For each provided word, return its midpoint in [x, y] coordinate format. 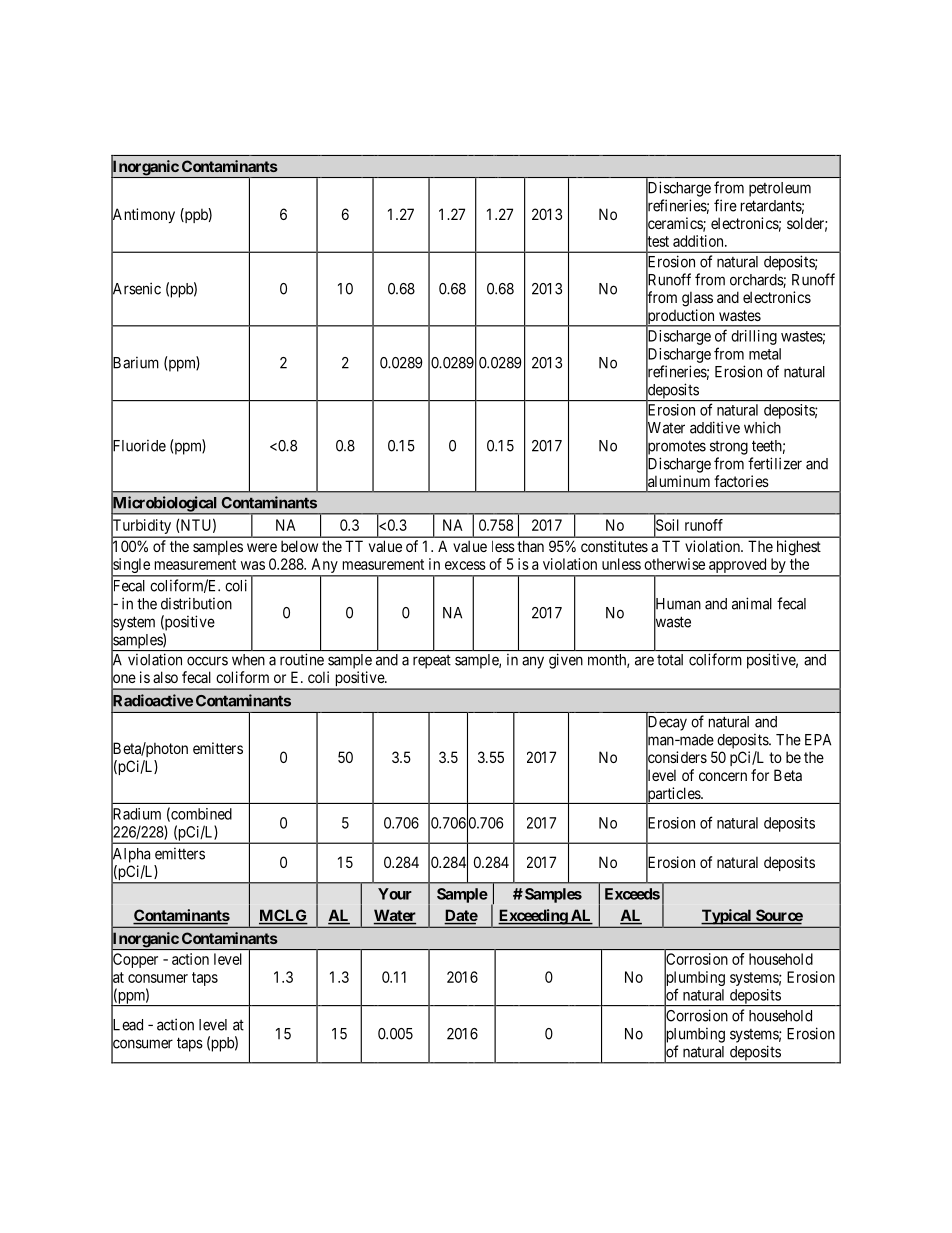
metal [765, 354]
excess [465, 565]
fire [725, 205]
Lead [127, 1025]
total [670, 660]
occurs [207, 661]
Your [395, 894]
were [262, 547]
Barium [135, 363]
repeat [432, 662]
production [681, 317]
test [657, 242]
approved [738, 567]
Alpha [130, 855]
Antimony [143, 216]
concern [723, 776]
